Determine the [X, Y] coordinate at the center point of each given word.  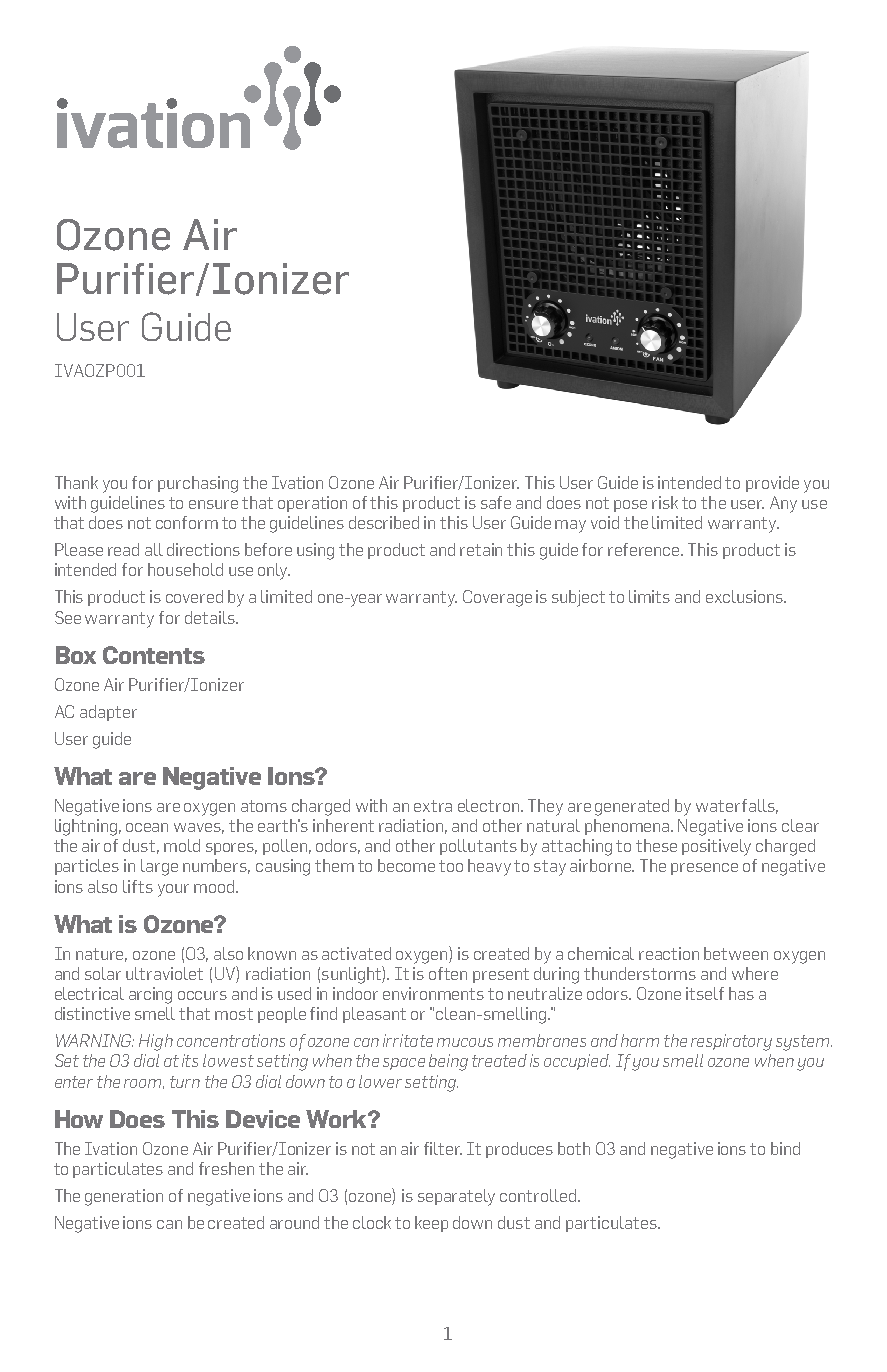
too [451, 866]
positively [716, 847]
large [159, 867]
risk [665, 502]
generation [124, 1197]
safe [496, 502]
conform [187, 522]
